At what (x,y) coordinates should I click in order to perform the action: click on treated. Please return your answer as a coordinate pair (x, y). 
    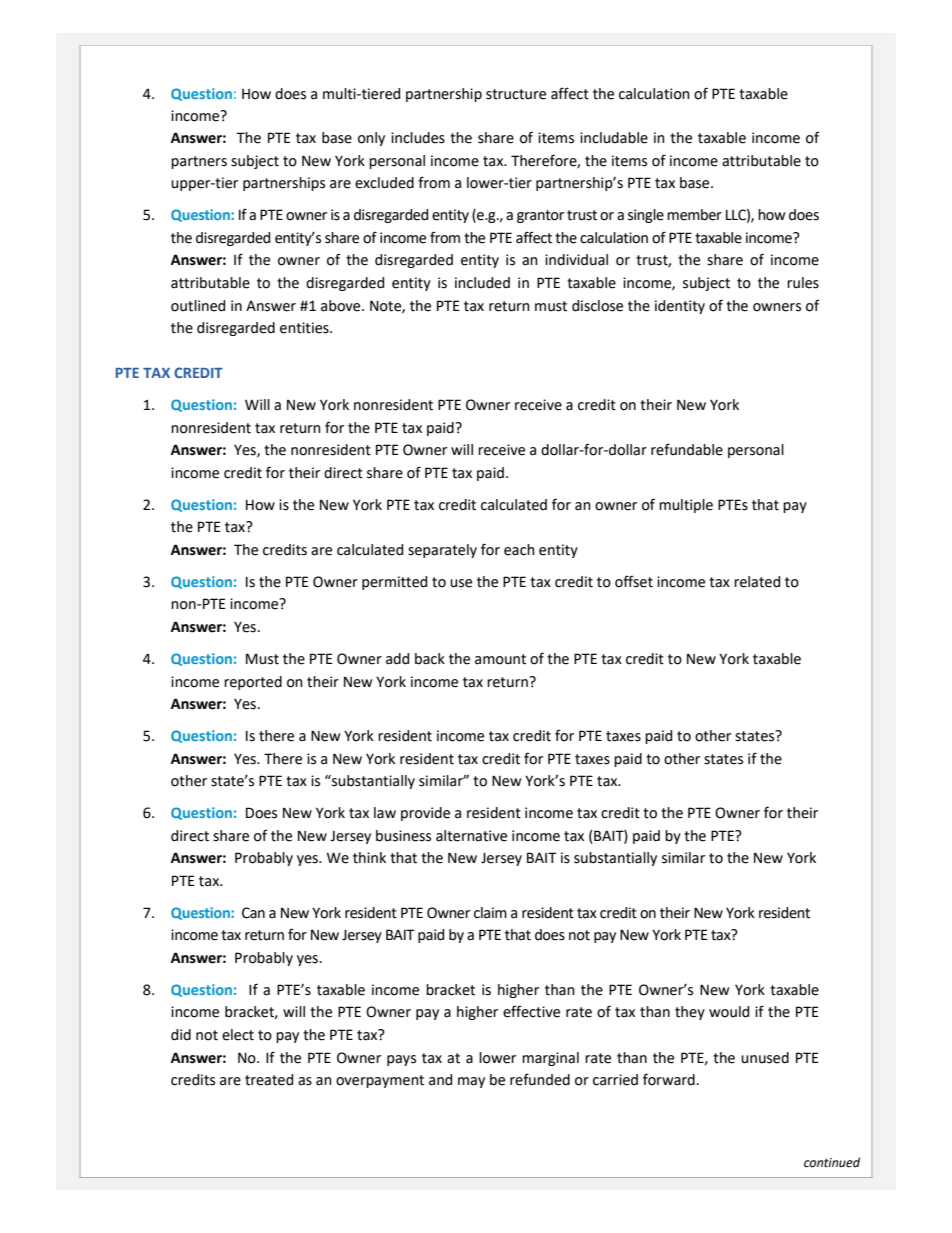
    Looking at the image, I should click on (269, 1080).
